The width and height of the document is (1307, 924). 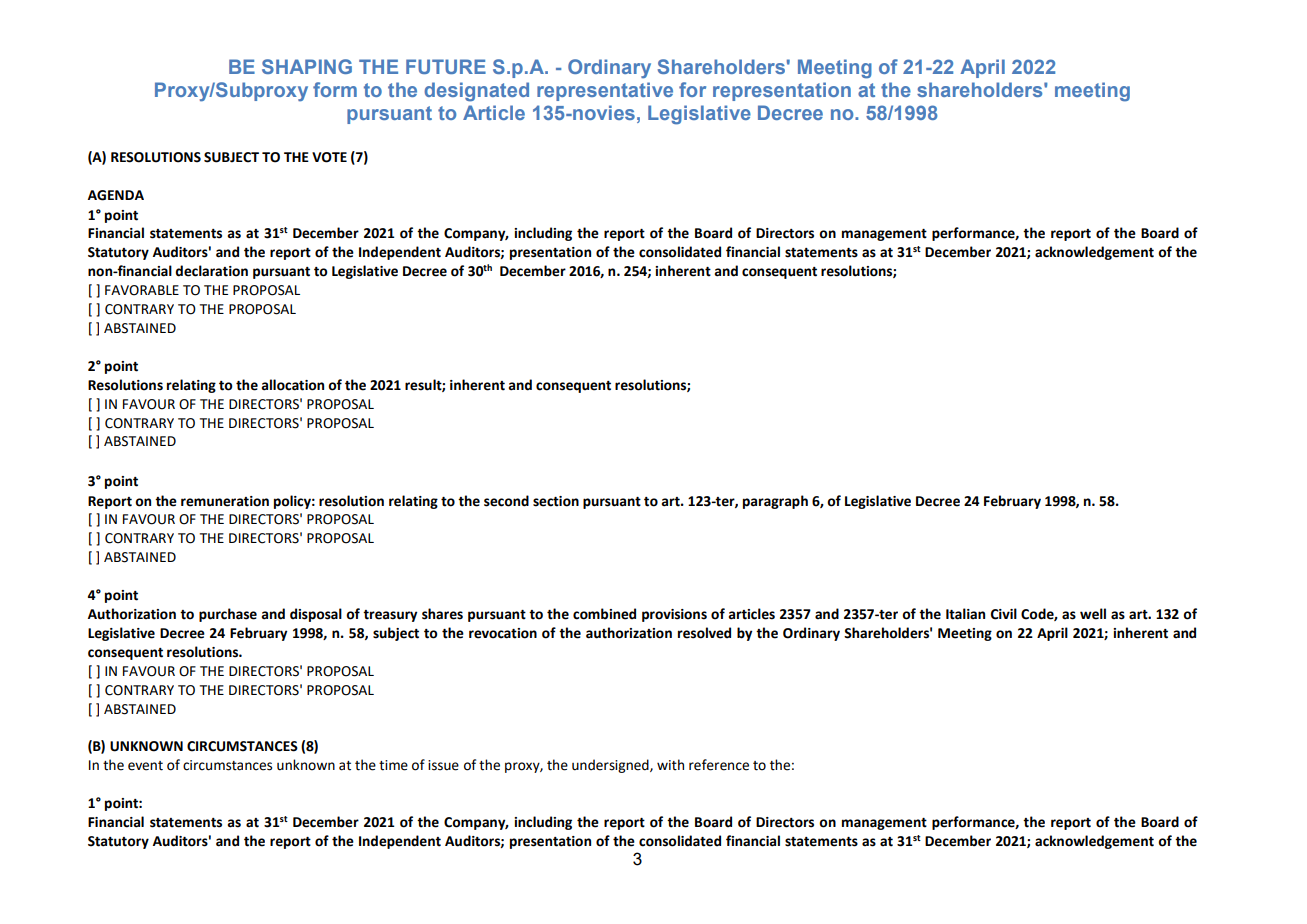 What do you see at coordinates (292, 385) in the document?
I see `allocation` at bounding box center [292, 385].
